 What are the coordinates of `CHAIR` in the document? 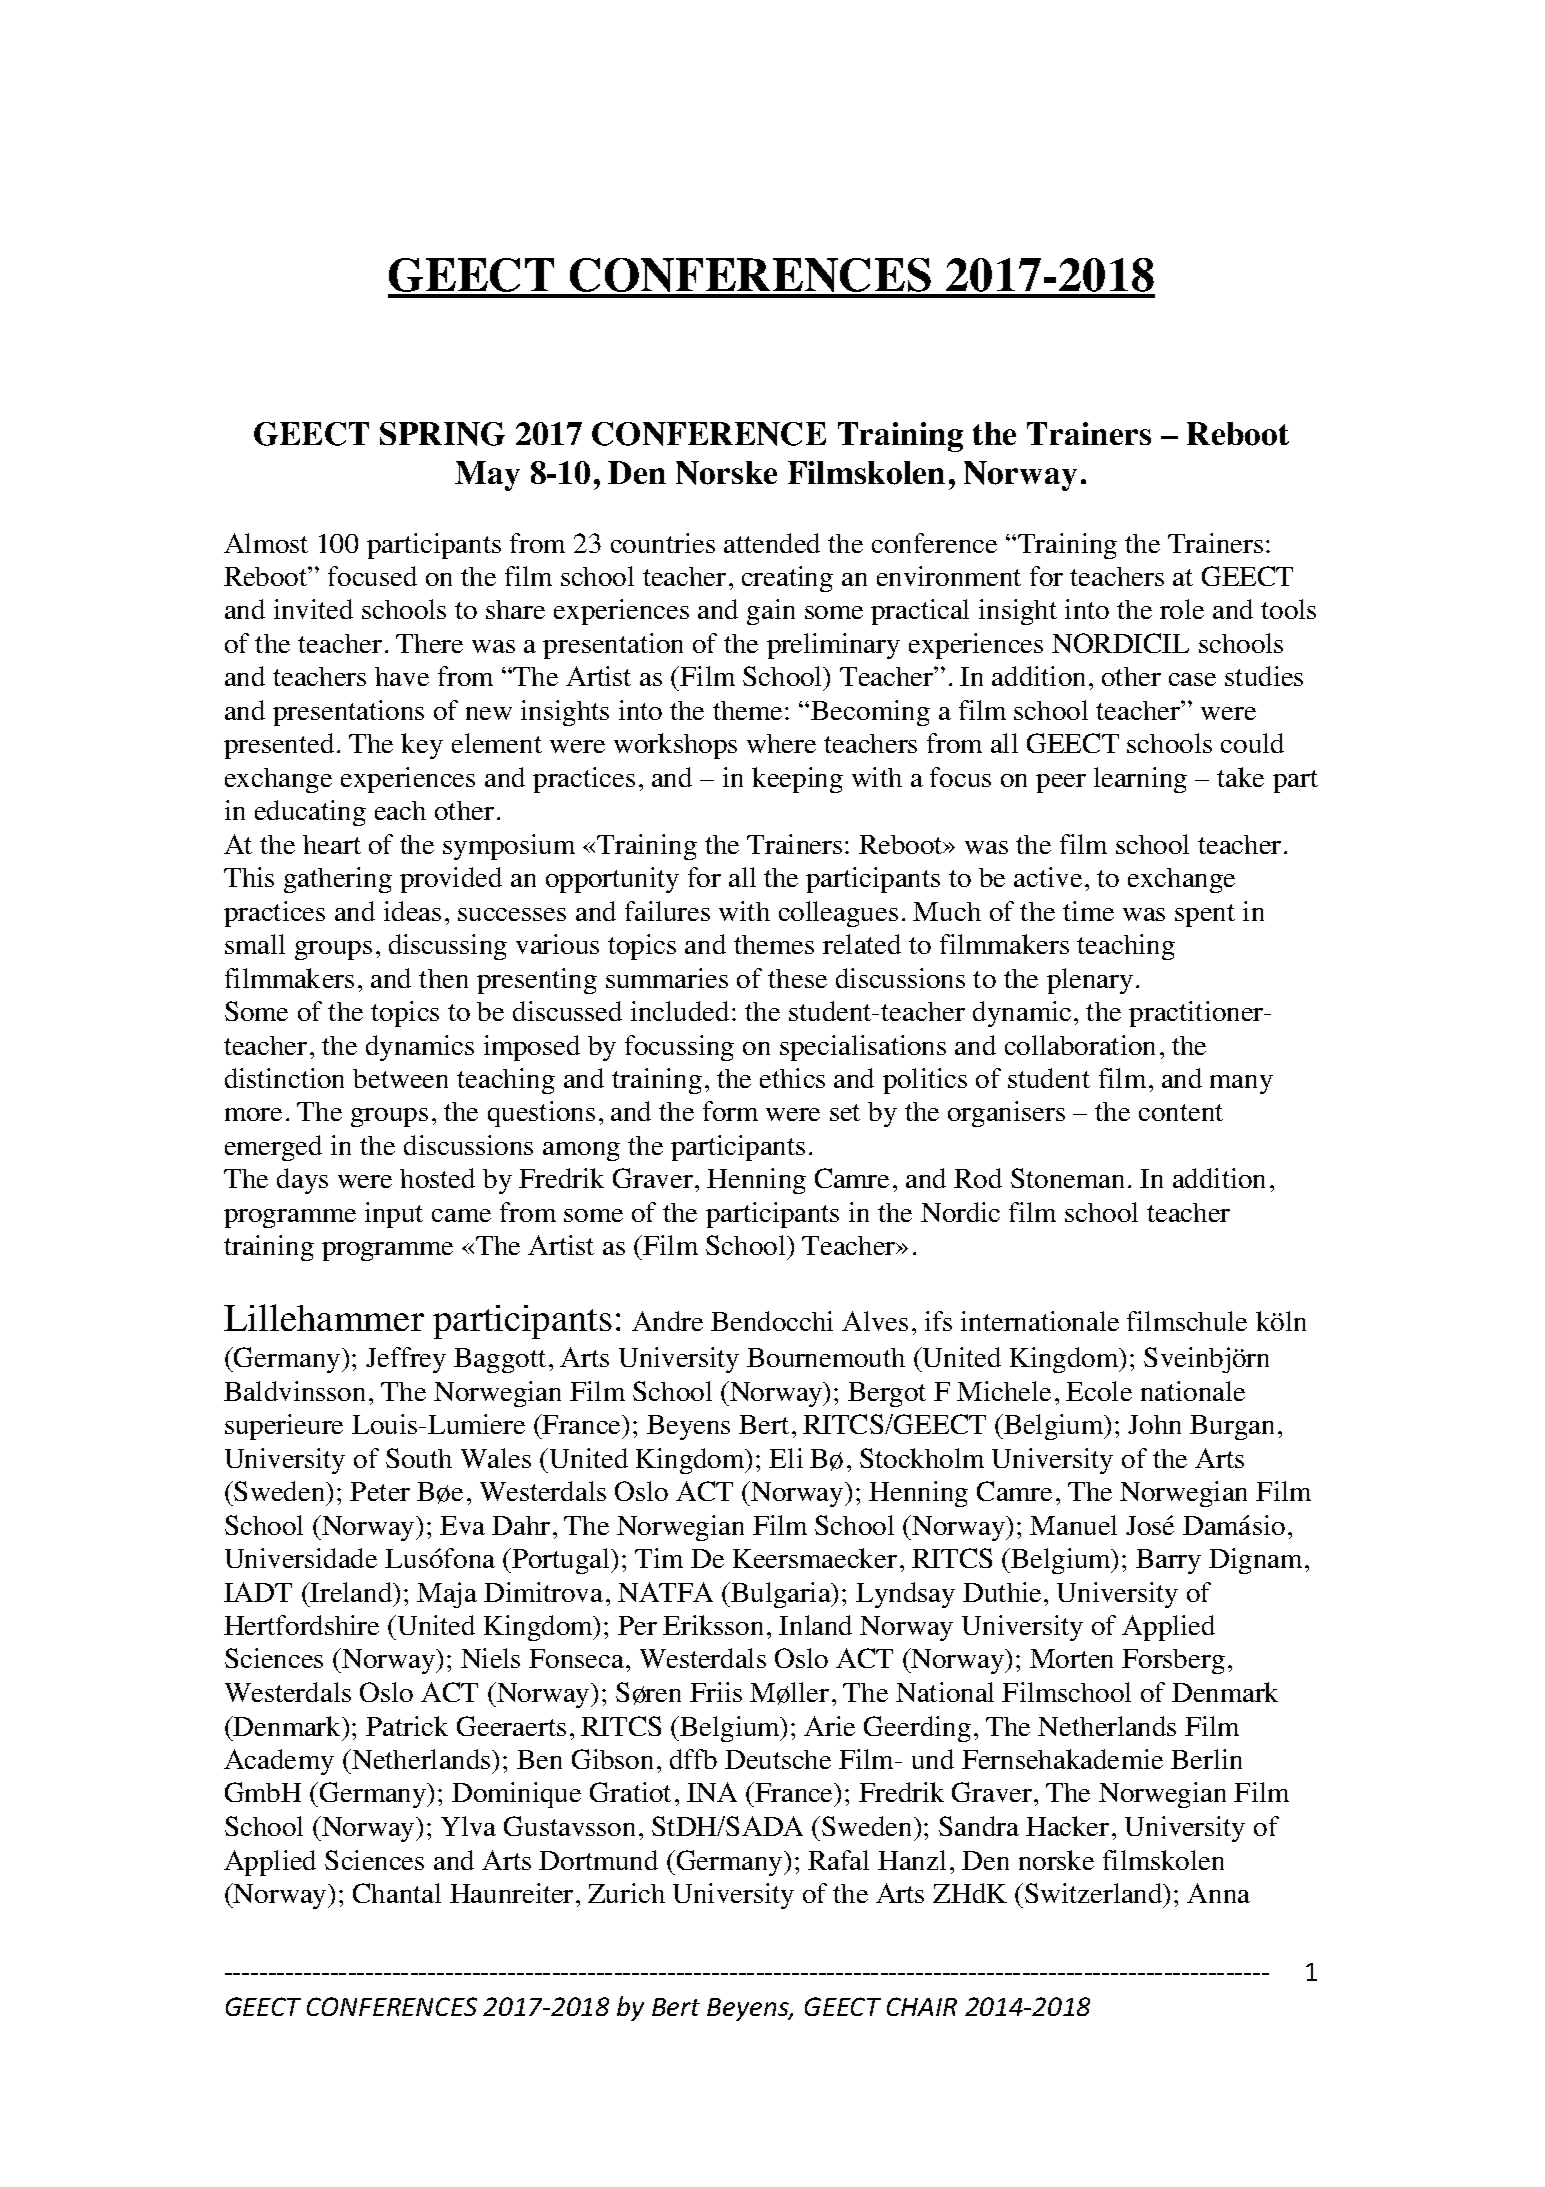 It's located at (922, 2006).
